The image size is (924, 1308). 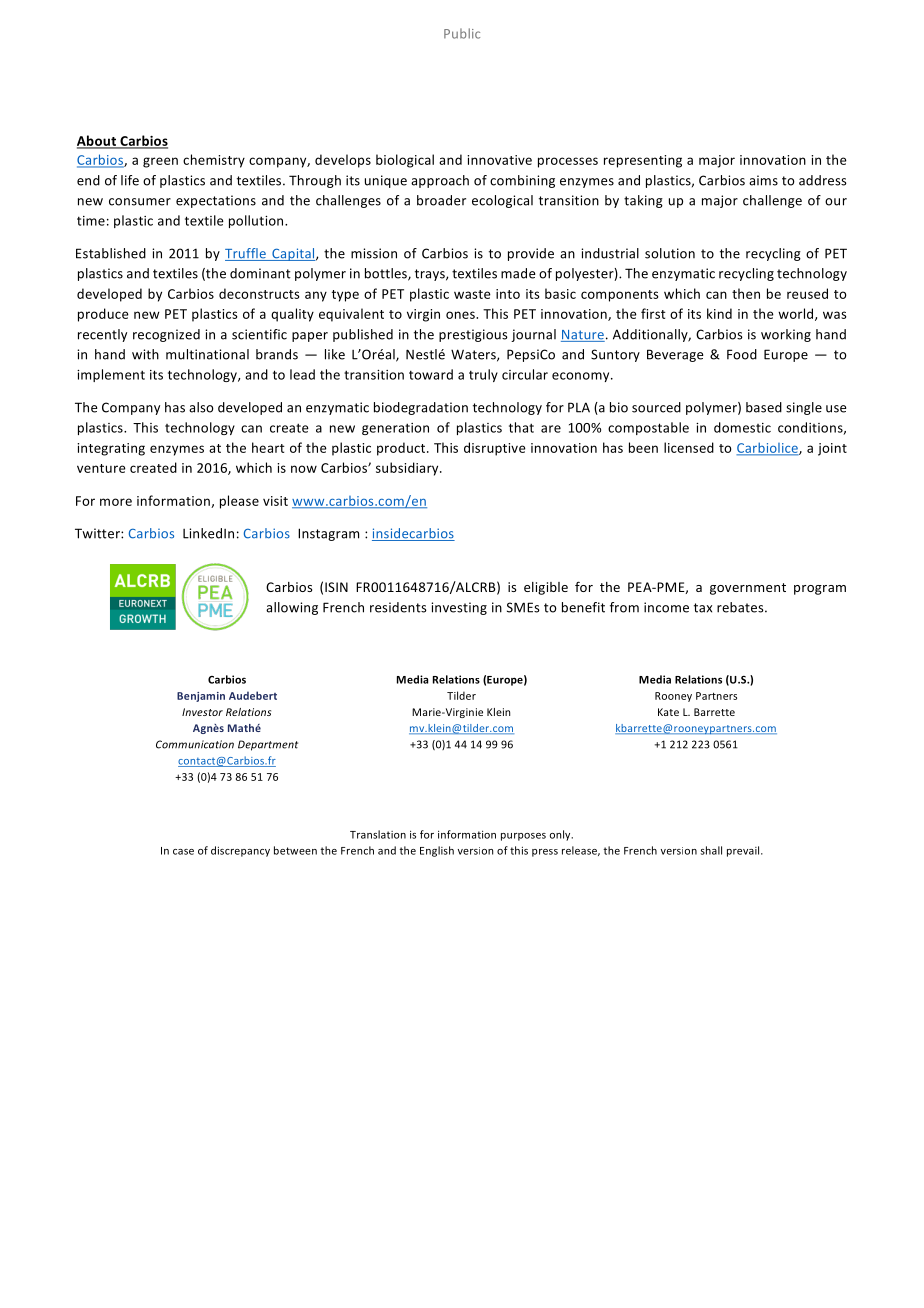 I want to click on Public, so click(x=462, y=33).
